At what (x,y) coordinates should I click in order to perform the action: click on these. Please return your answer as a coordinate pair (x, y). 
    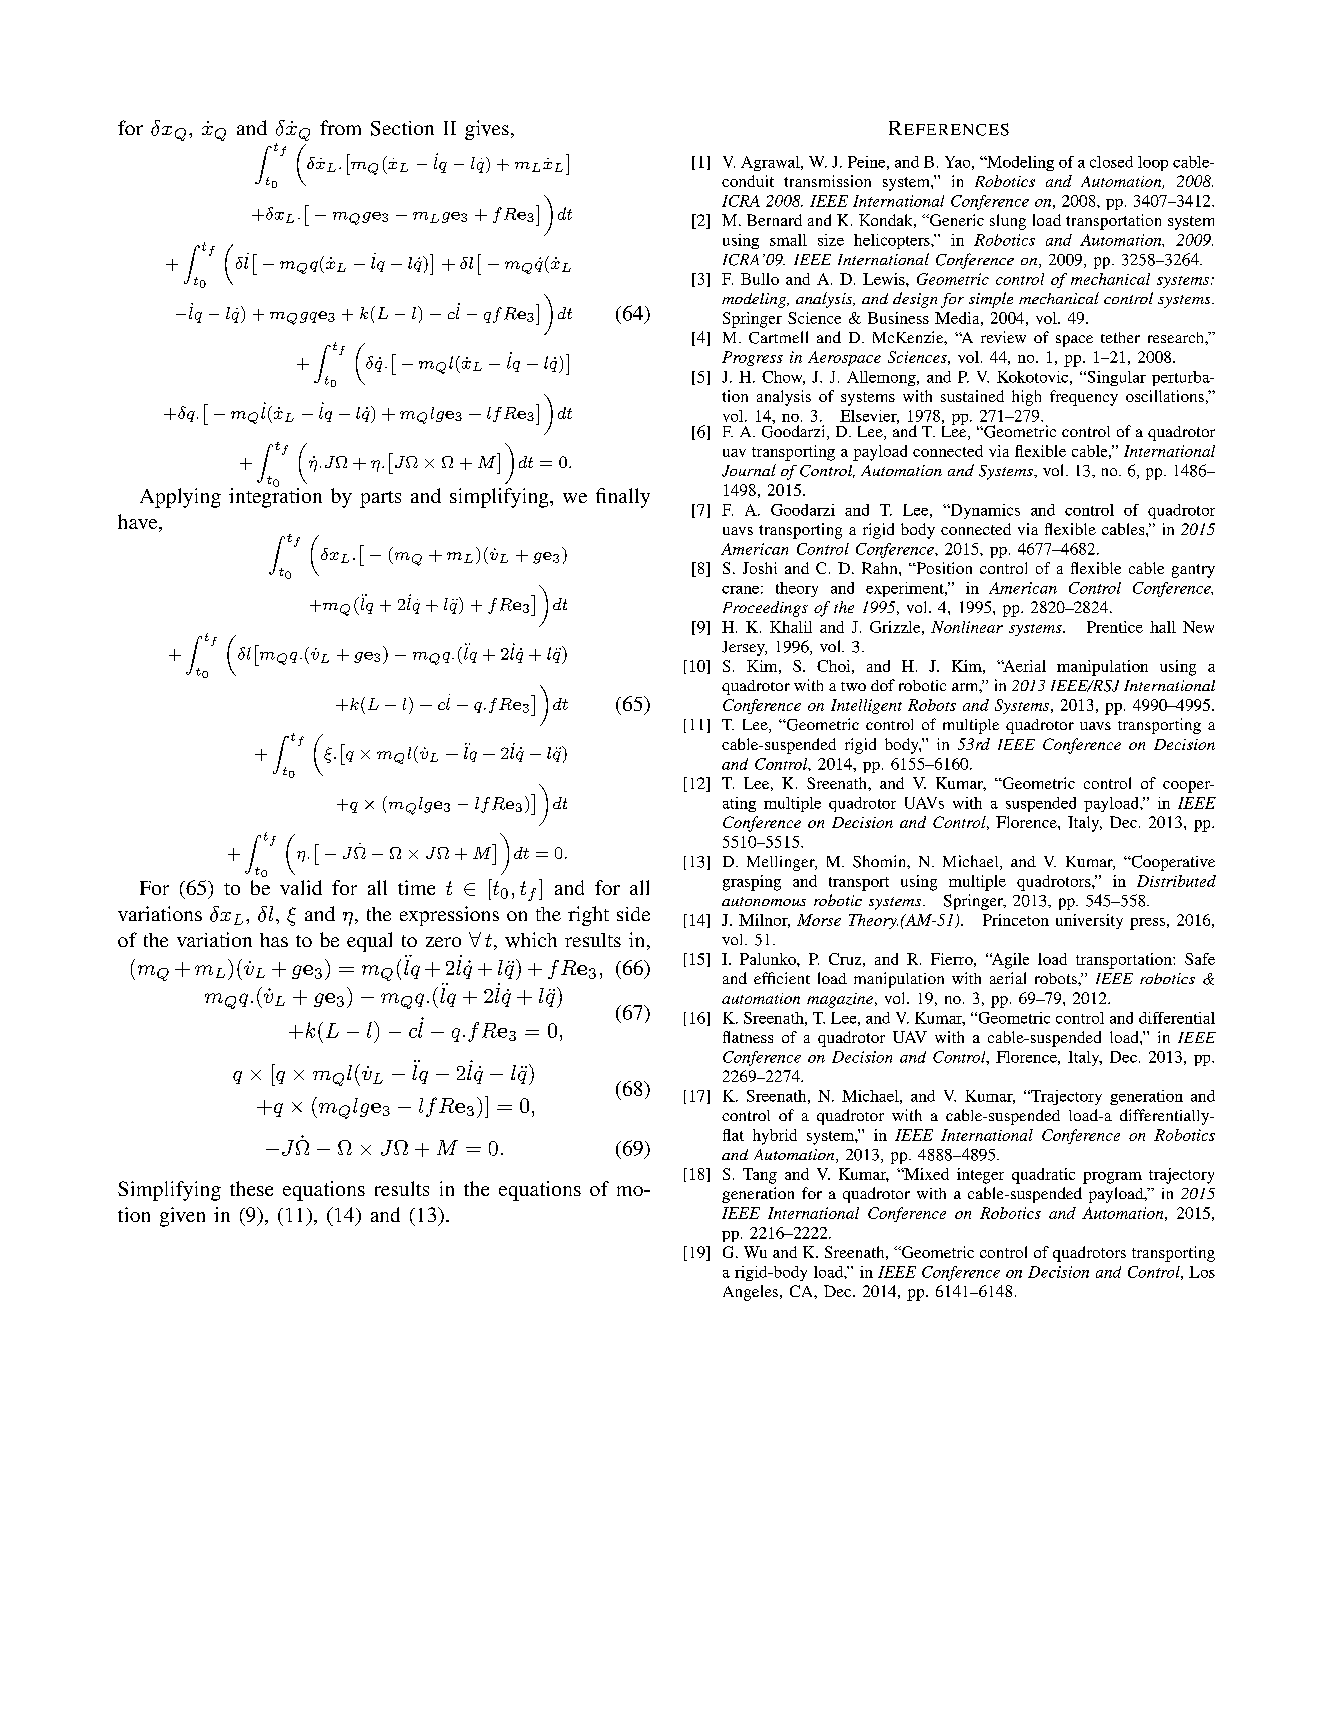
    Looking at the image, I should click on (251, 1188).
